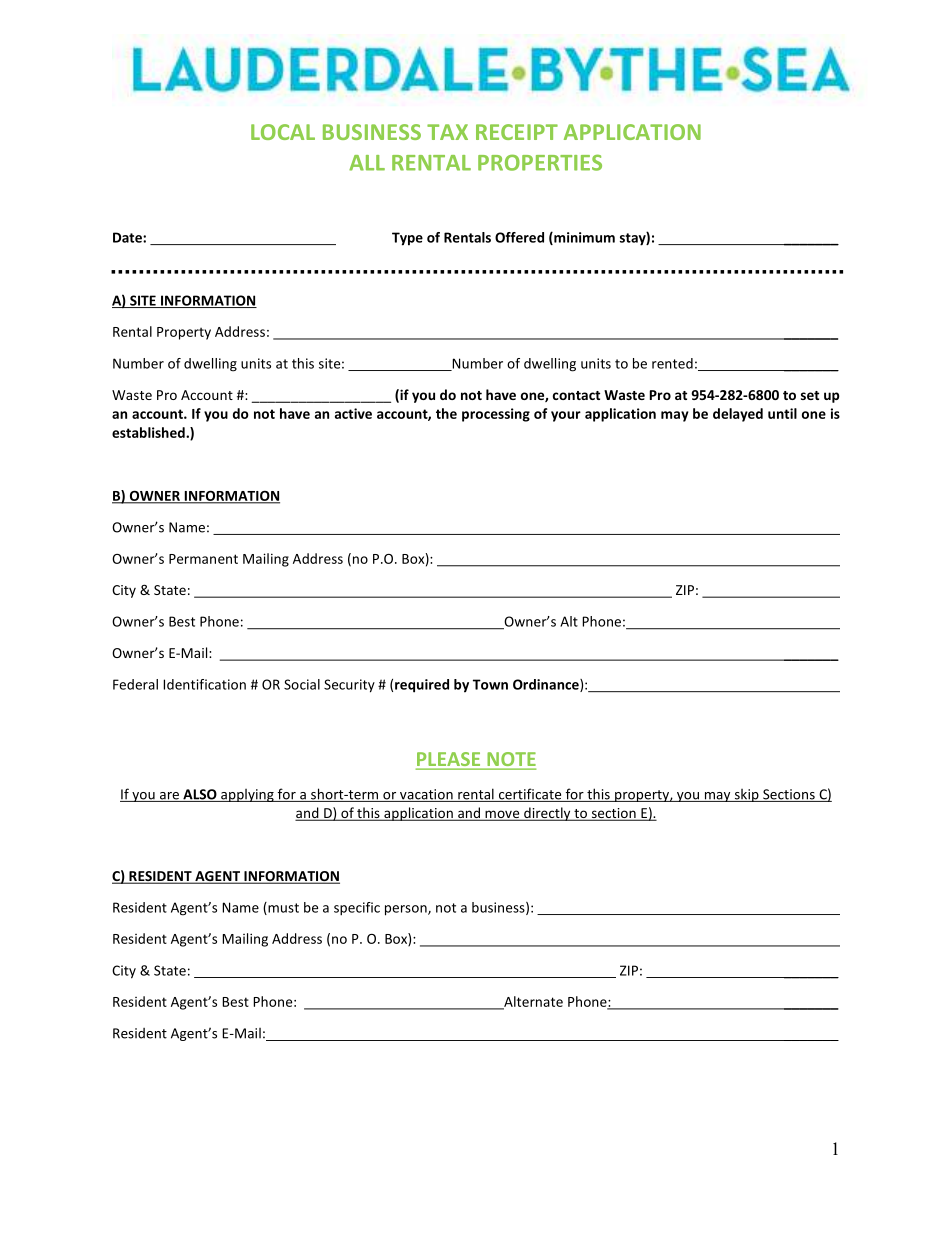  Describe the element at coordinates (283, 132) in the screenshot. I see `LOCAL` at that location.
